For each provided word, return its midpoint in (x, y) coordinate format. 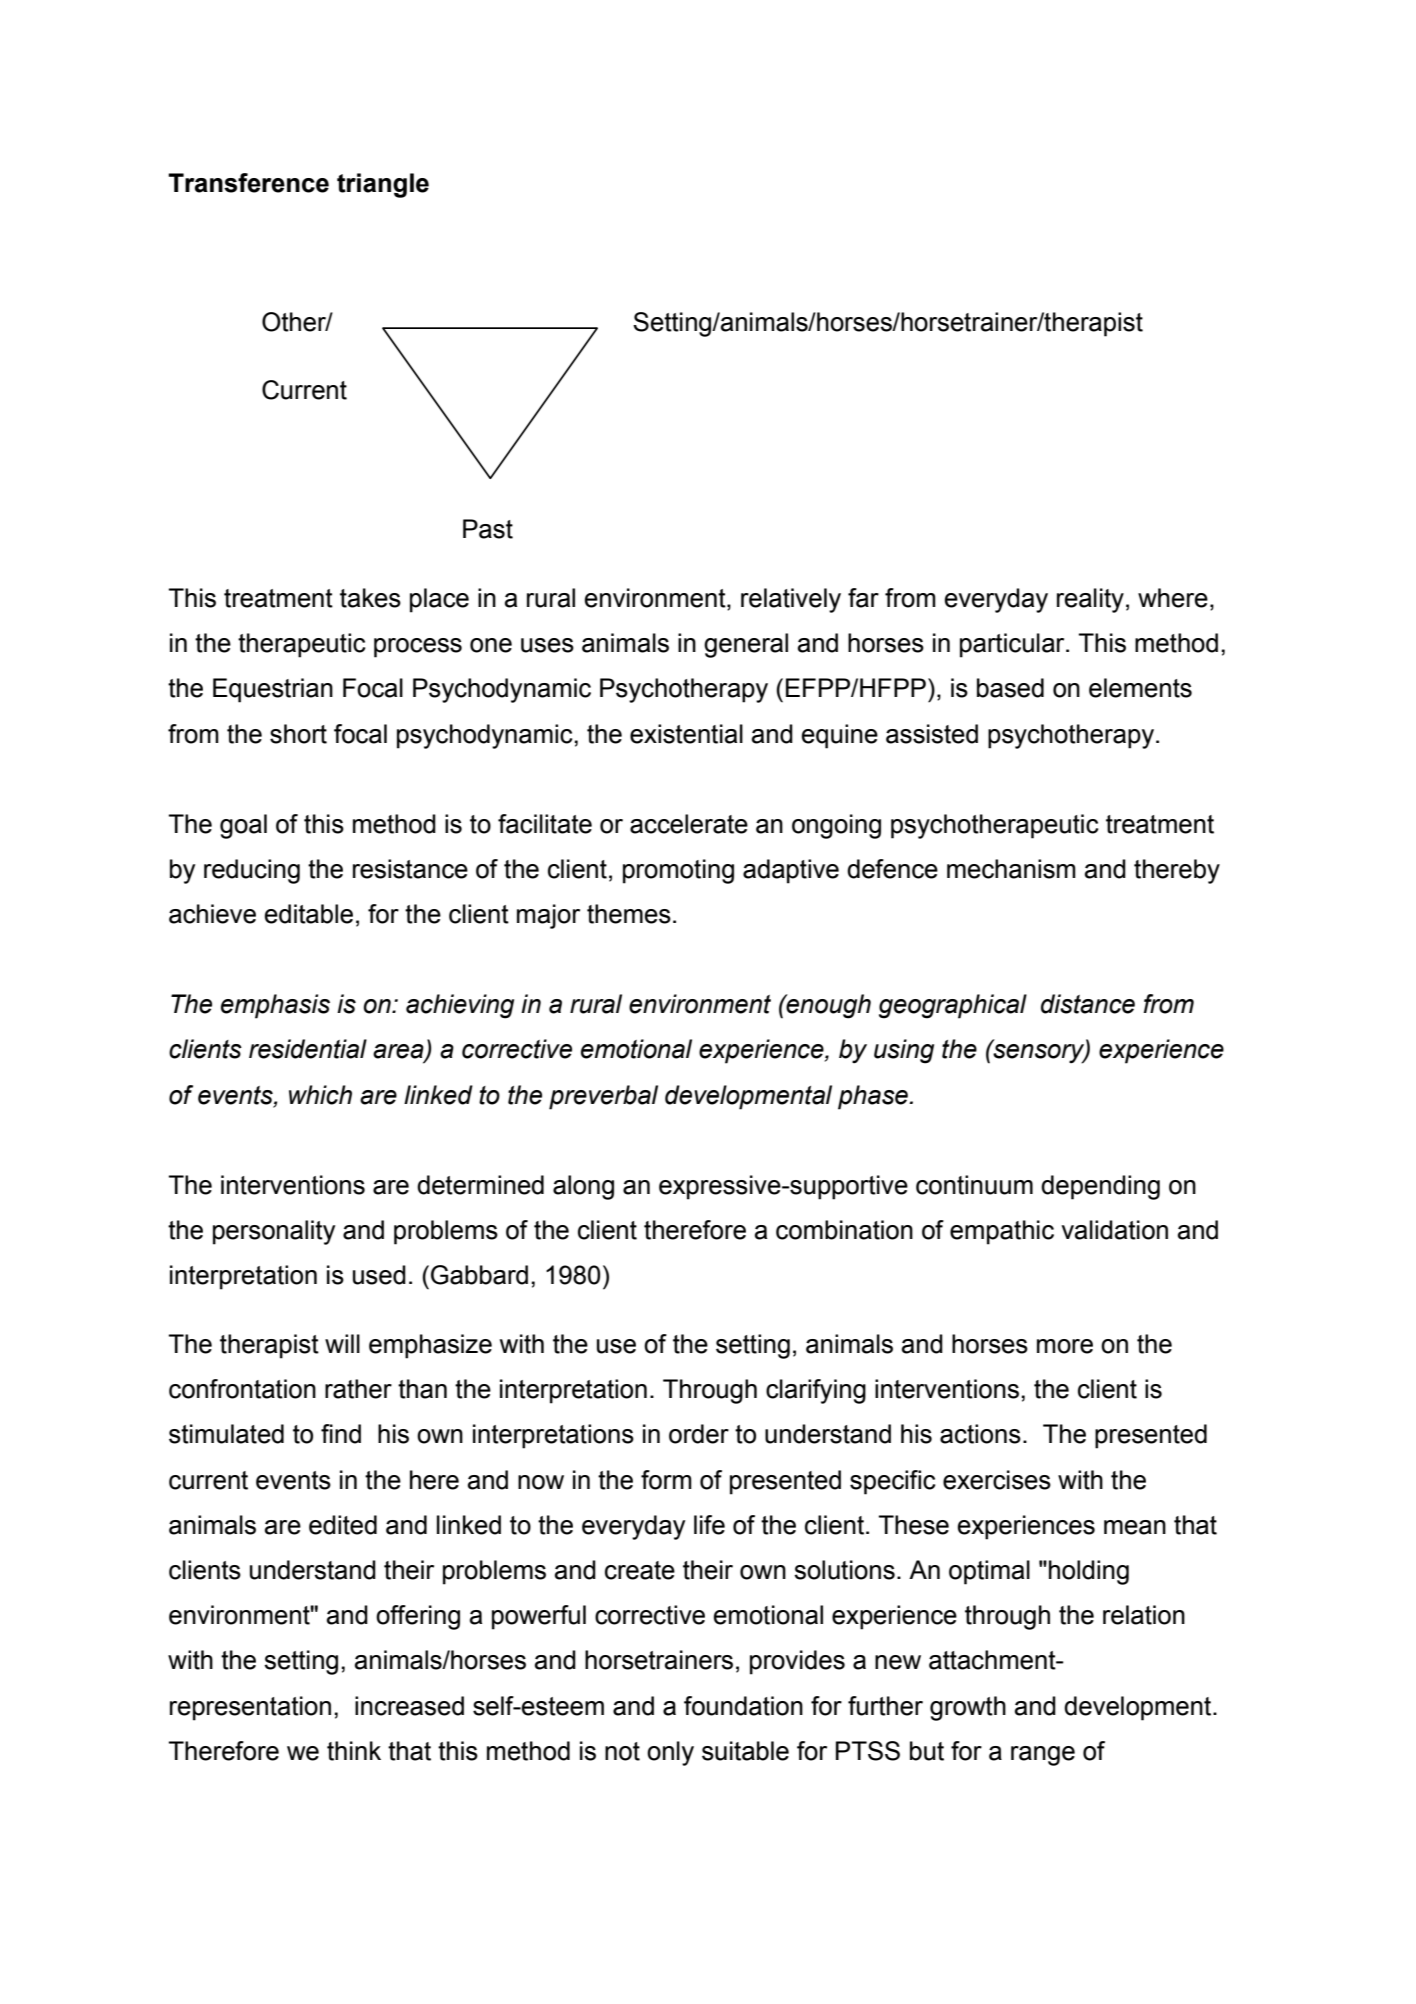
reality (1090, 600)
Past (488, 529)
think (354, 1751)
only (670, 1753)
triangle (383, 185)
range (1043, 1756)
